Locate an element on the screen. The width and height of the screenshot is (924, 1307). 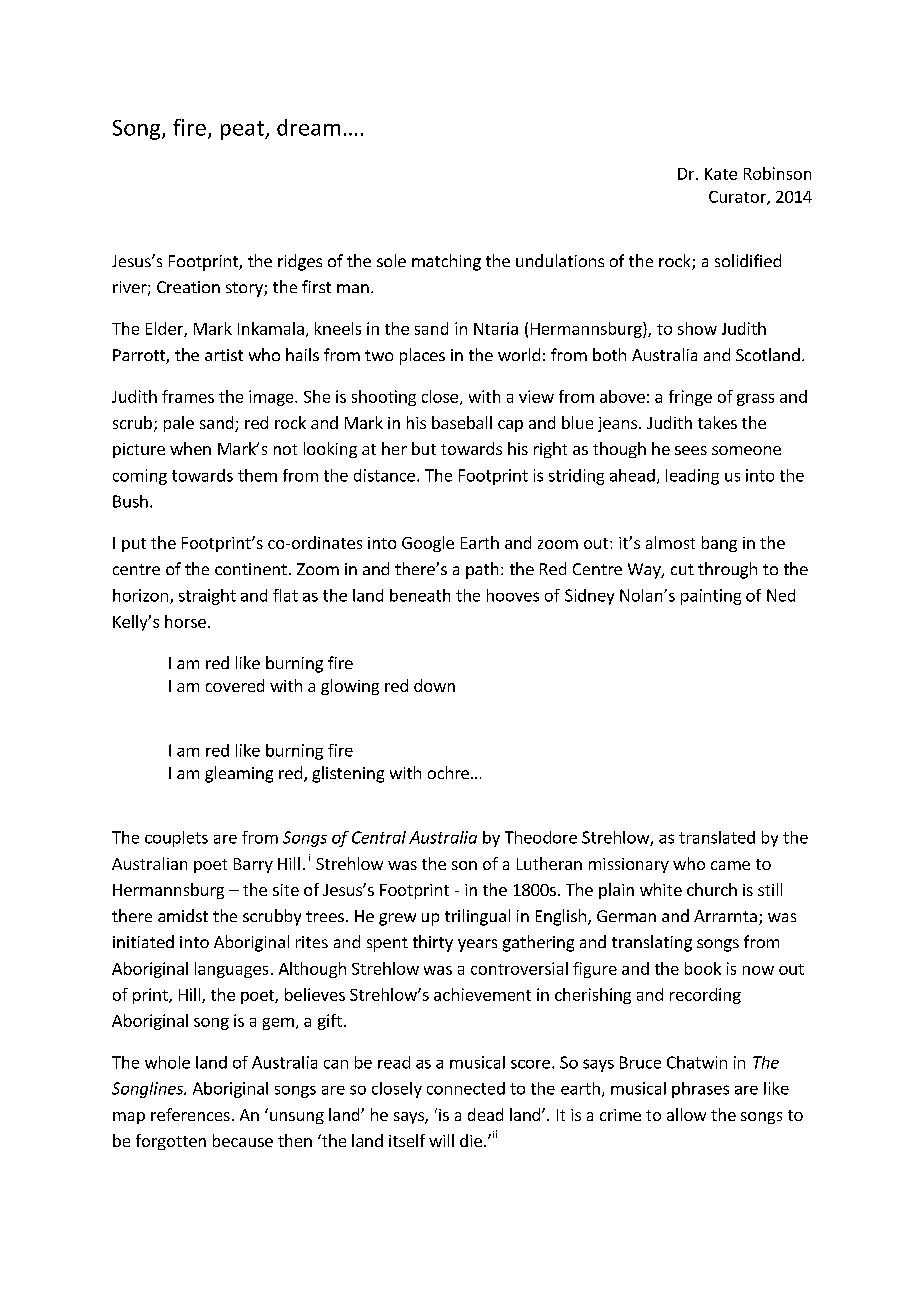
dead is located at coordinates (485, 1114).
